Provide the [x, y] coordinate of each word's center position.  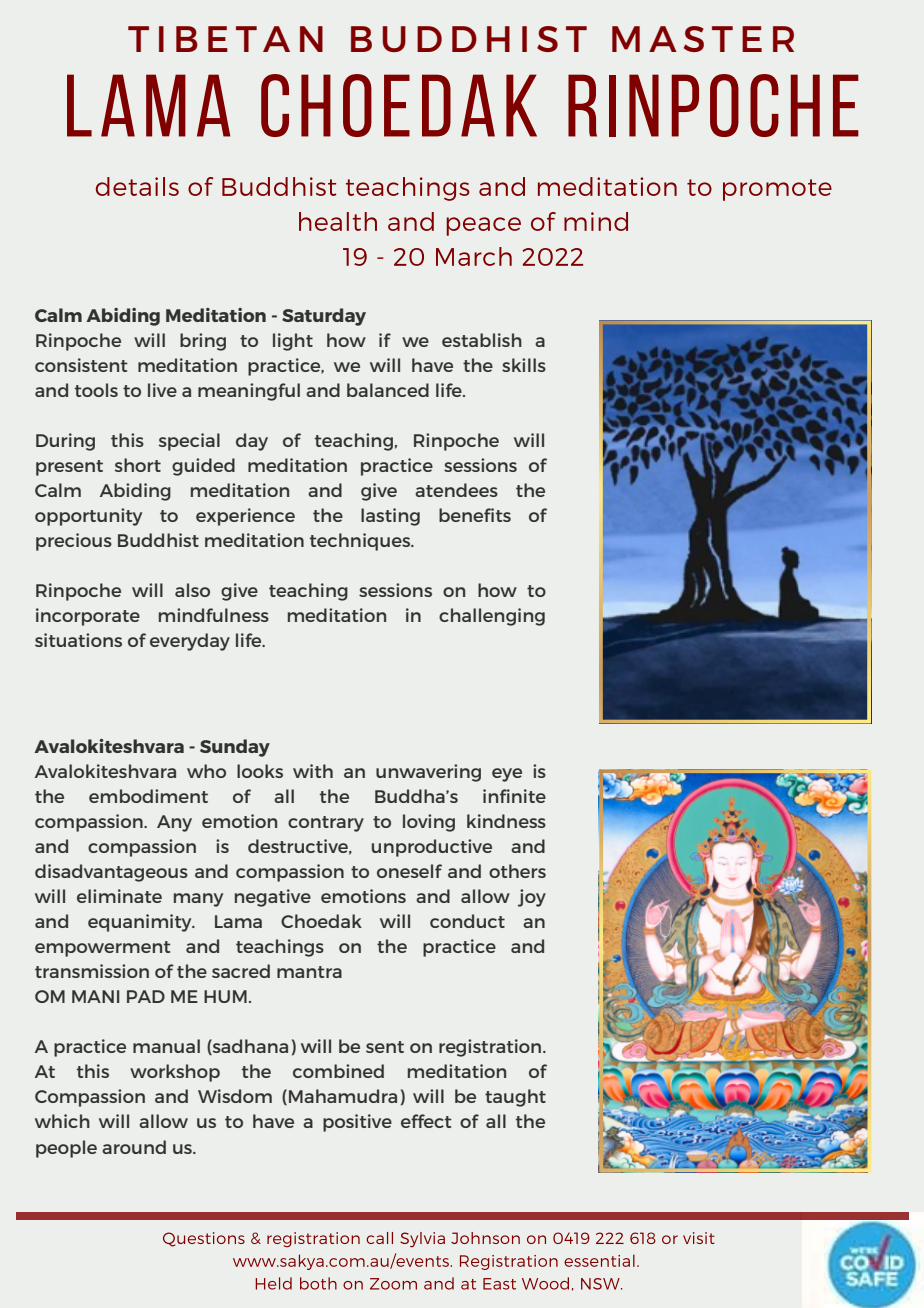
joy [532, 898]
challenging [492, 617]
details [137, 186]
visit [699, 1238]
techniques [361, 542]
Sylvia [422, 1240]
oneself [409, 871]
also [192, 590]
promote [777, 190]
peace [484, 226]
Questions [204, 1239]
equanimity [141, 923]
